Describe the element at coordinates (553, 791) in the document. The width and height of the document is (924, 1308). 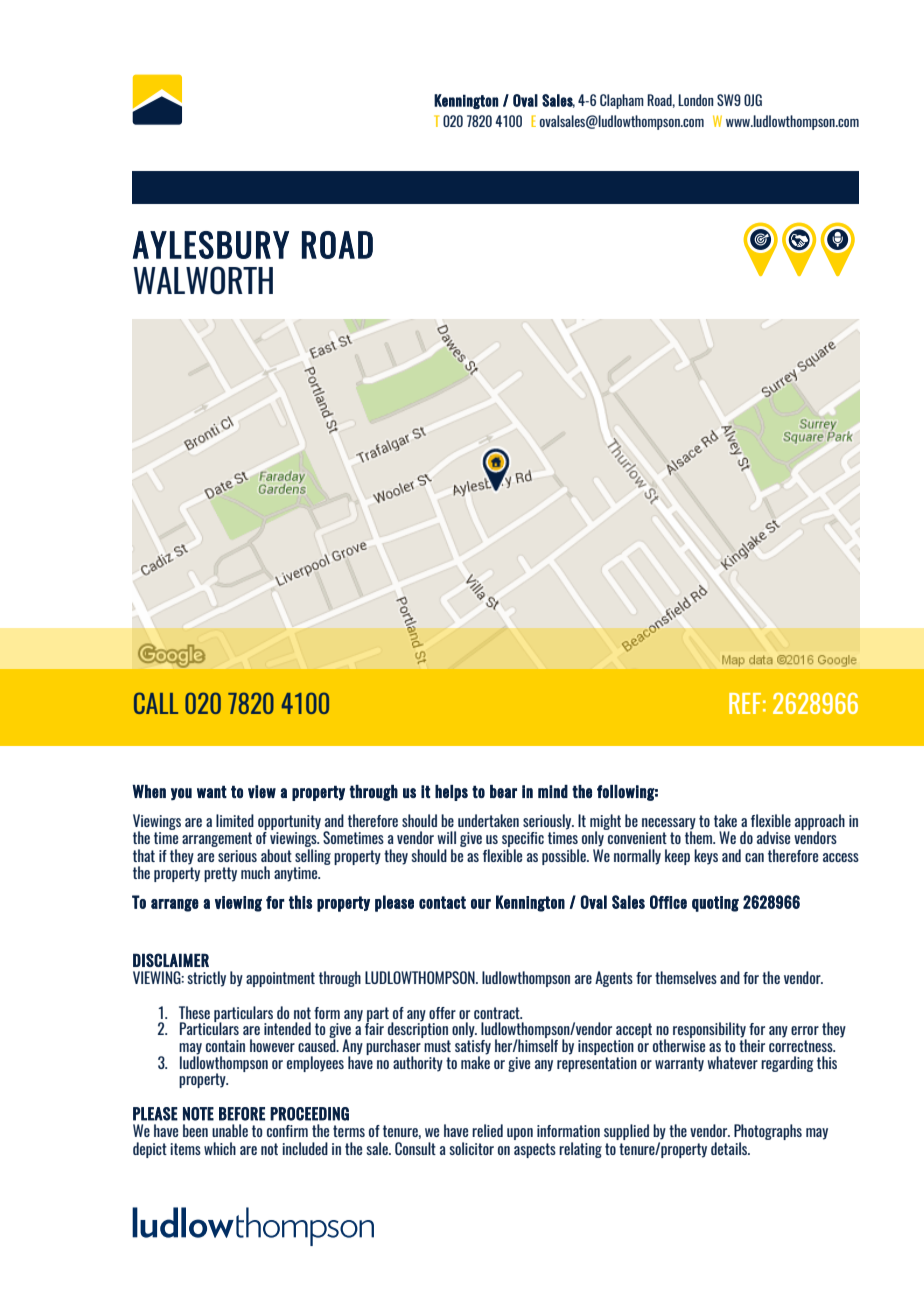
I see `mind` at that location.
